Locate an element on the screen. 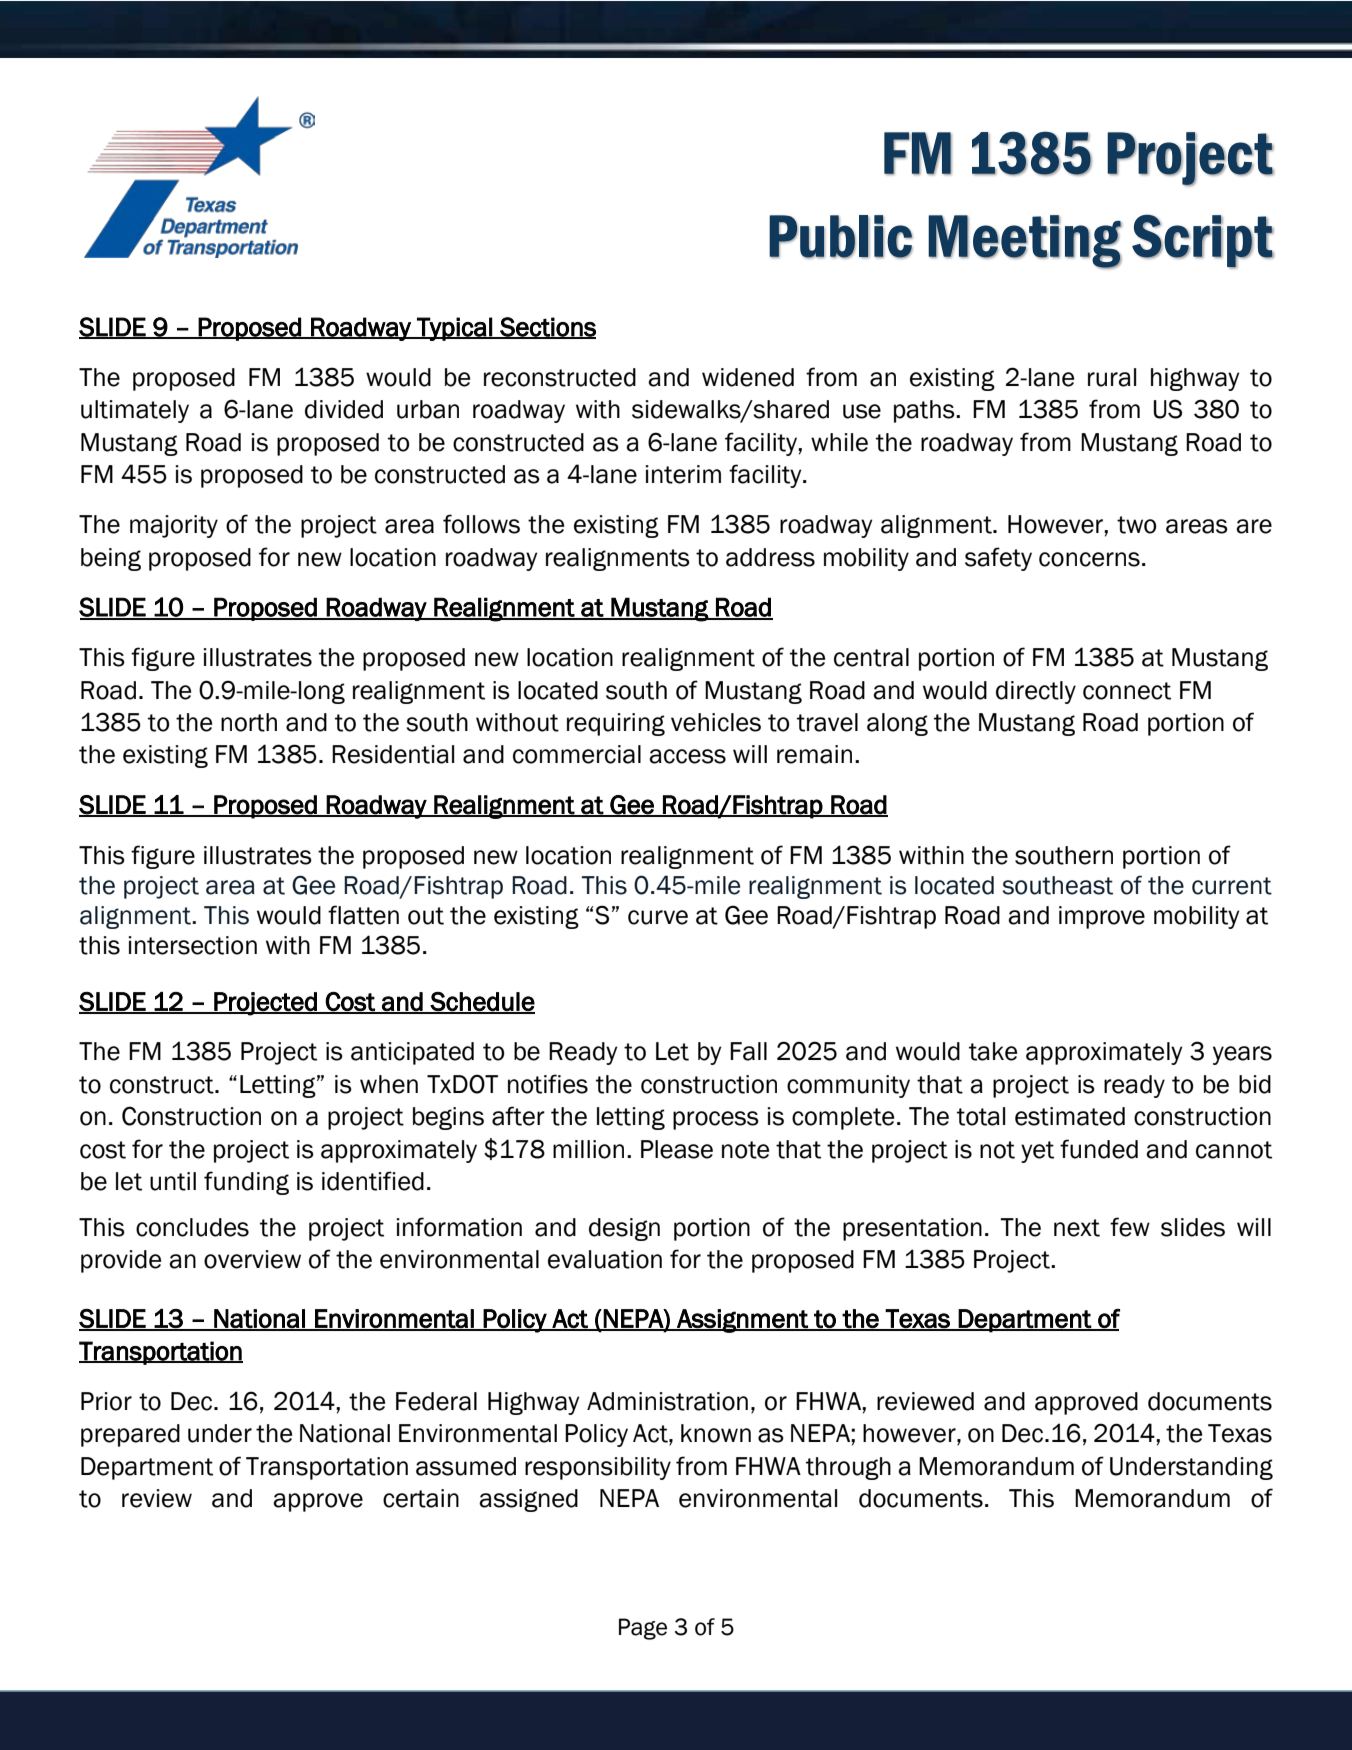 The width and height of the screenshot is (1352, 1750). Script is located at coordinates (1203, 241).
